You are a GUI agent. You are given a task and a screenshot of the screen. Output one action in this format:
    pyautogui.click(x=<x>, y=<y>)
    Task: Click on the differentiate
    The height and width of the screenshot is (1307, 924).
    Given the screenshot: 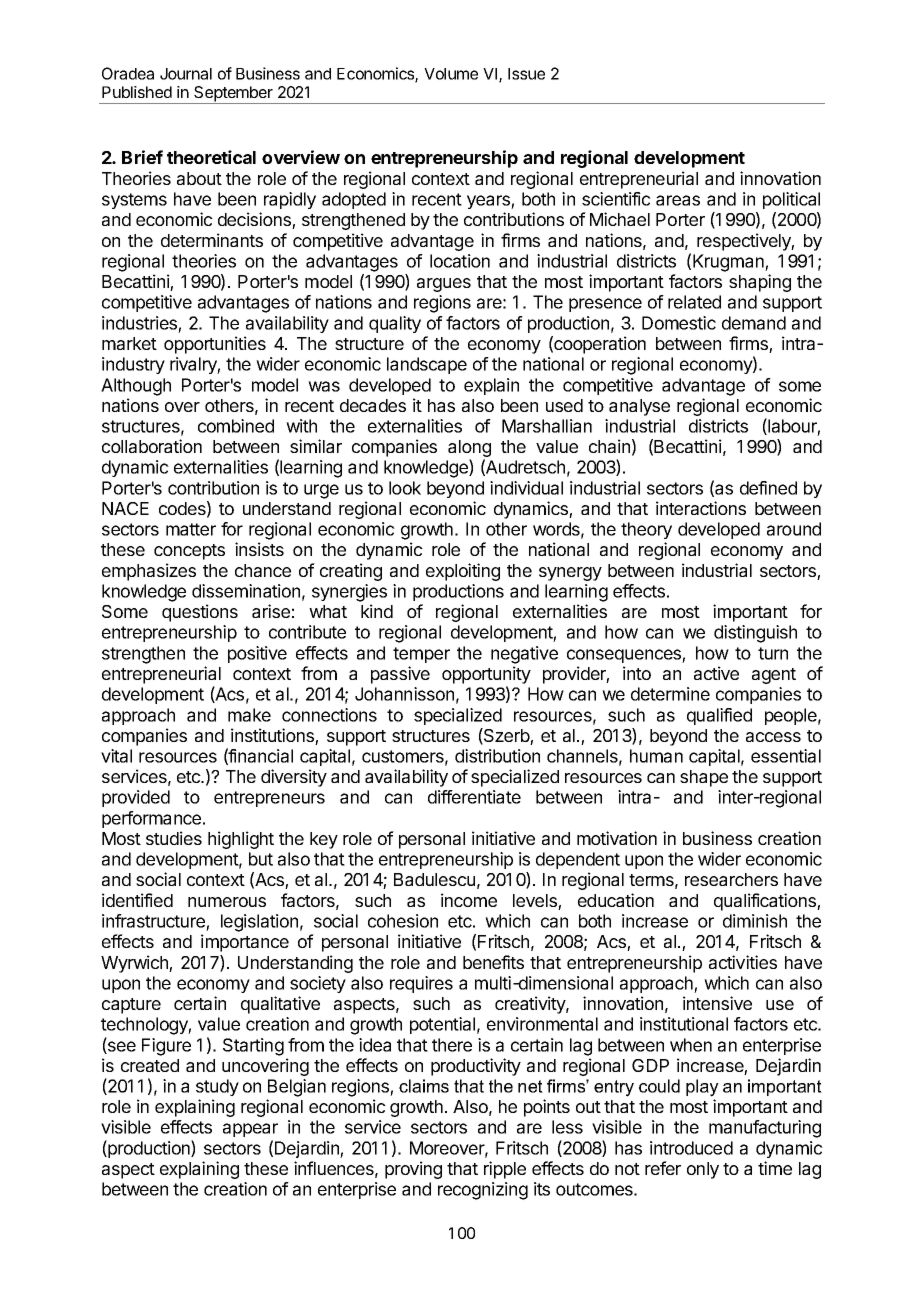 What is the action you would take?
    pyautogui.click(x=474, y=797)
